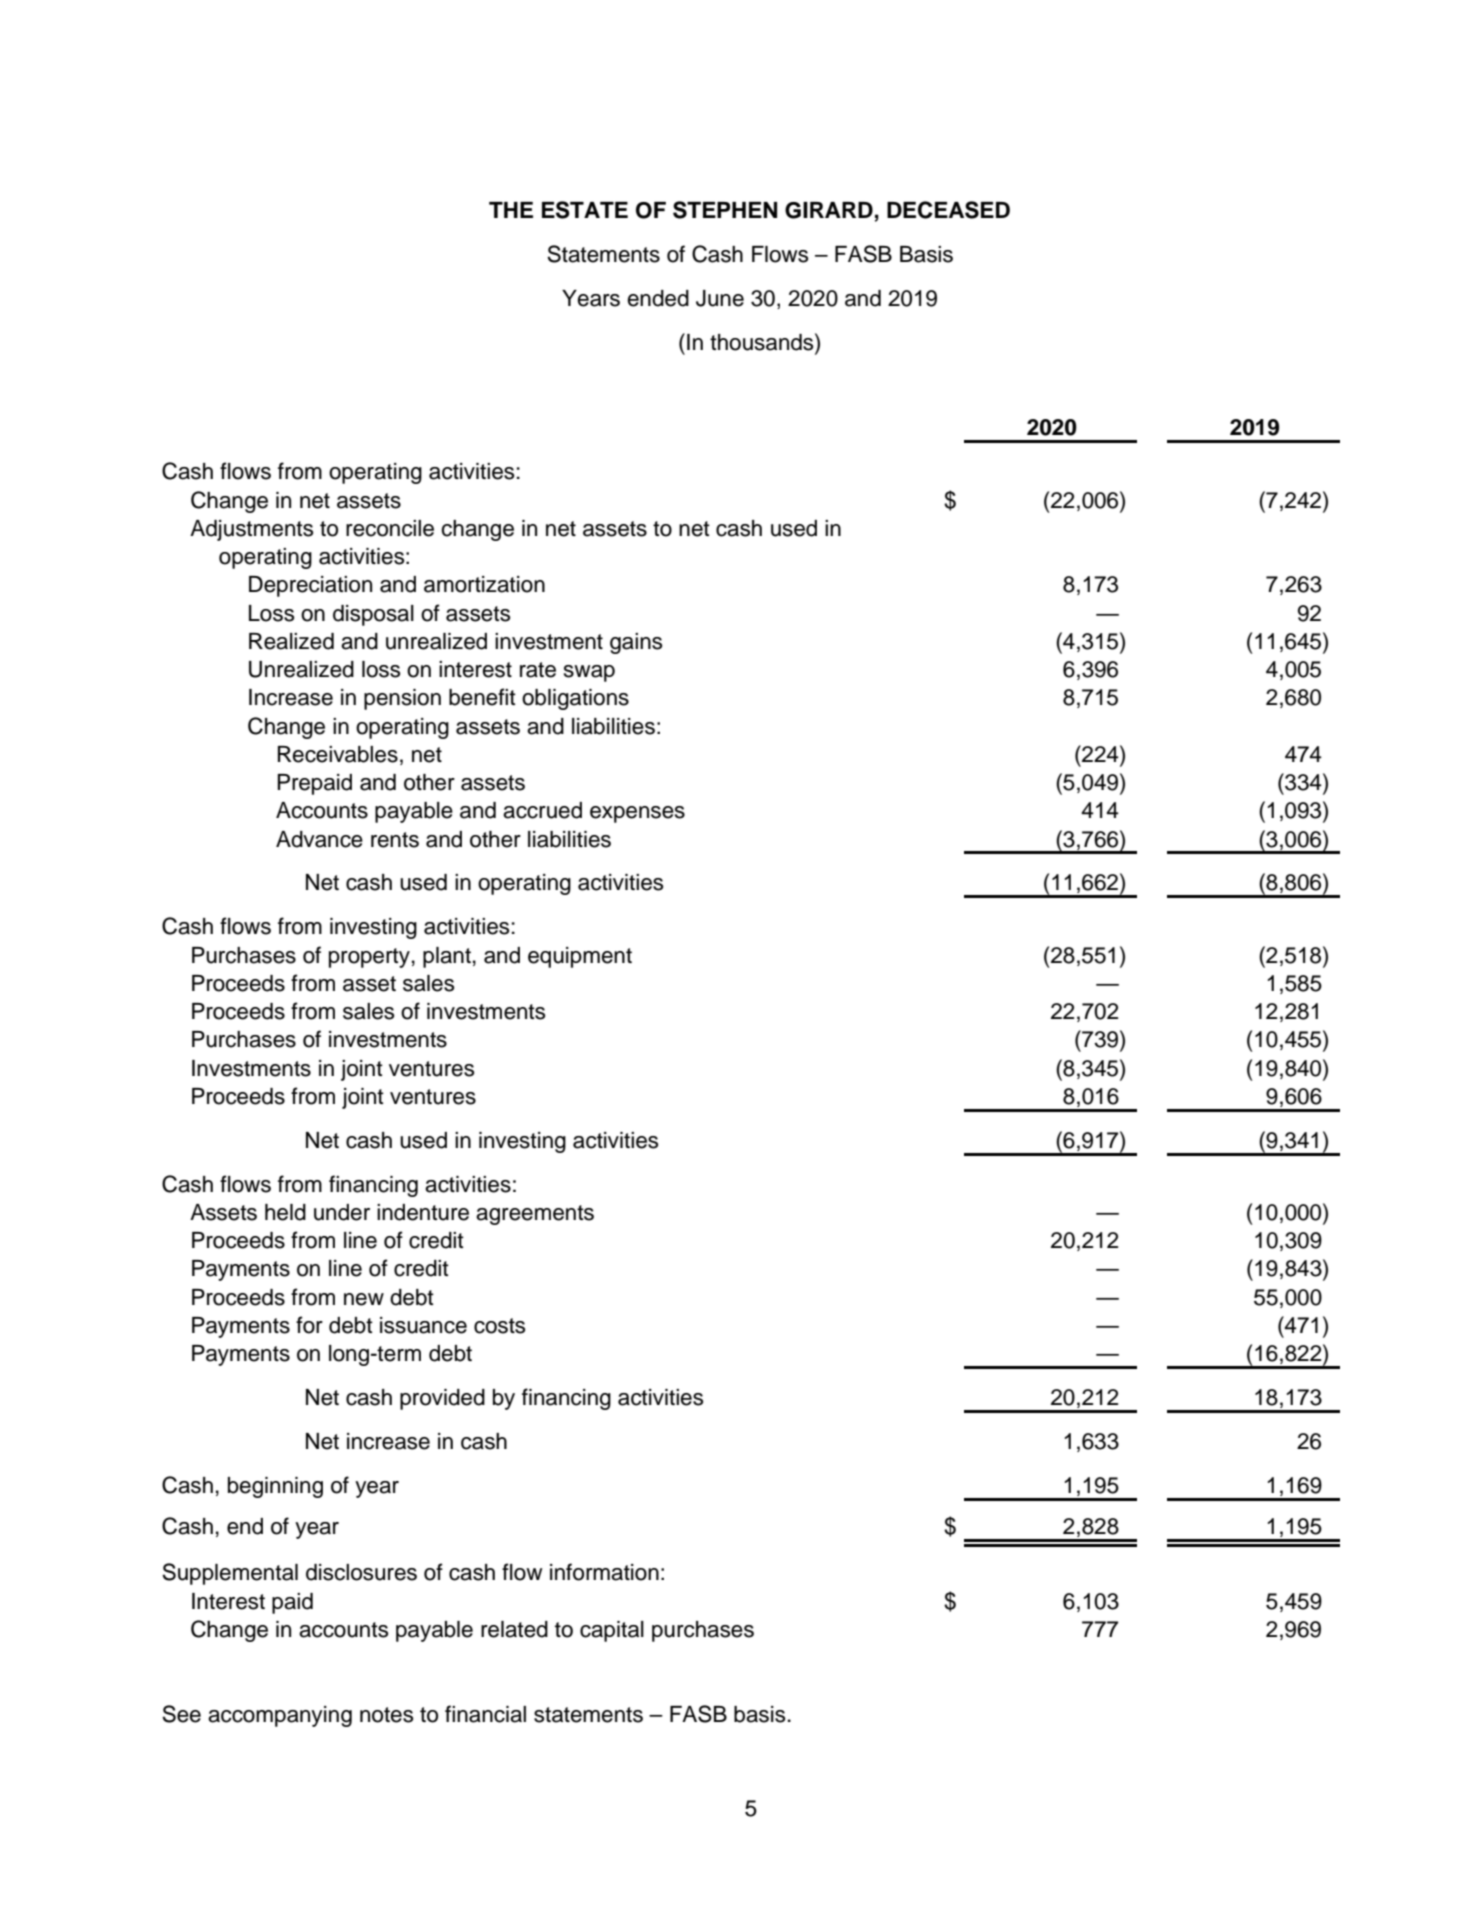 This screenshot has width=1478, height=1912. Describe the element at coordinates (285, 1212) in the screenshot. I see `held` at that location.
